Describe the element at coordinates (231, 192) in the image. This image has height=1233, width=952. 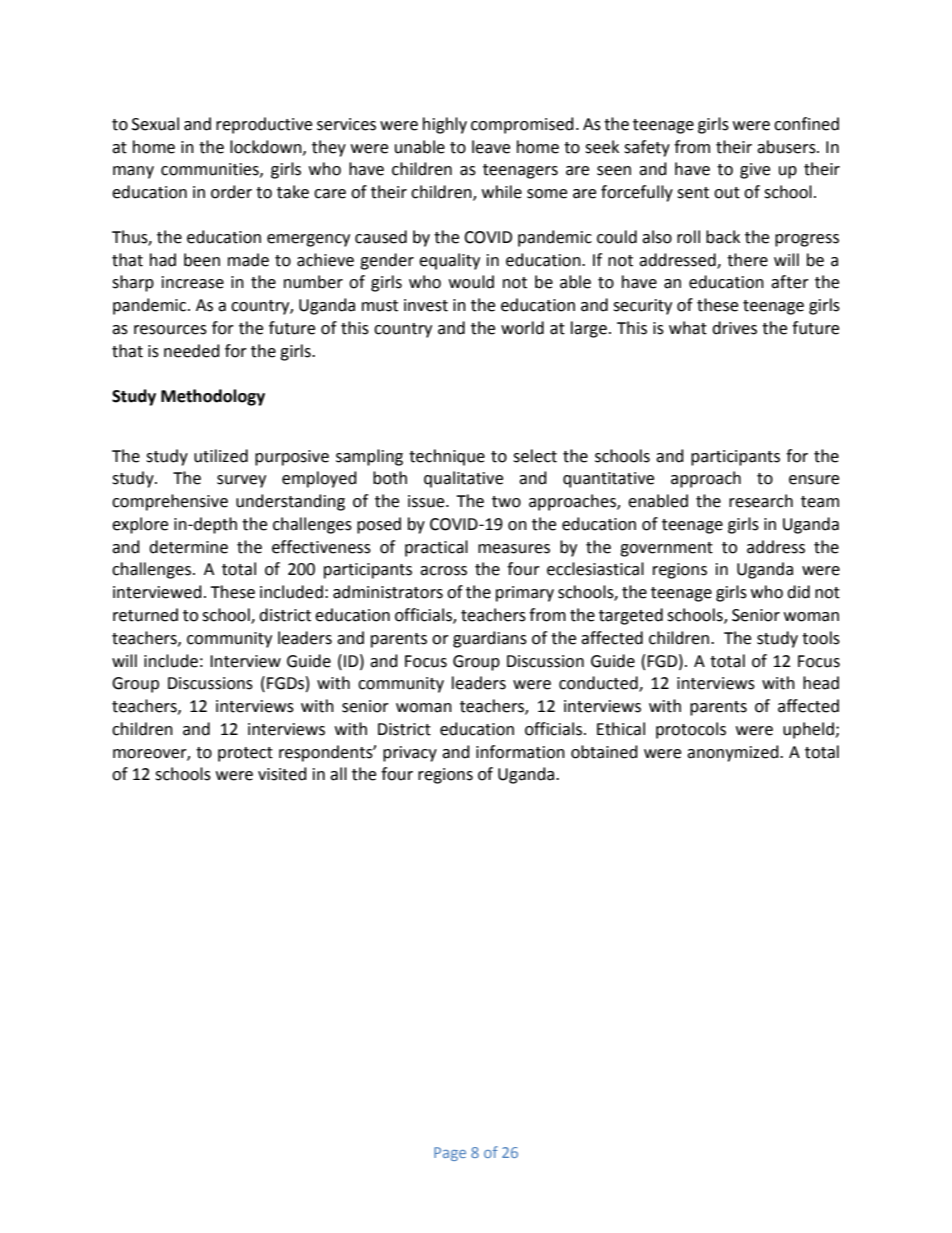
I see `order` at that location.
